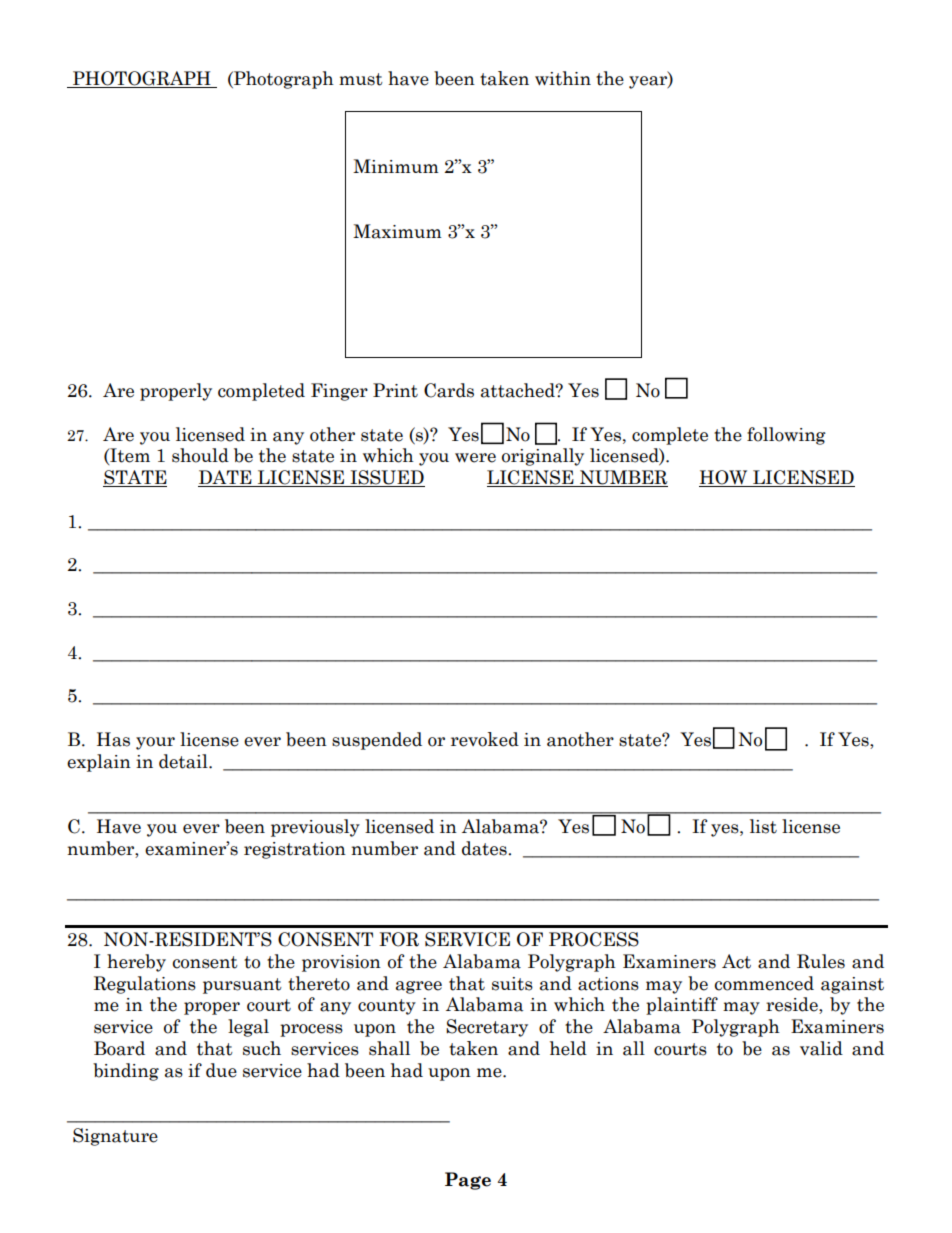 The width and height of the screenshot is (952, 1233). What do you see at coordinates (764, 983) in the screenshot?
I see `commenced` at bounding box center [764, 983].
